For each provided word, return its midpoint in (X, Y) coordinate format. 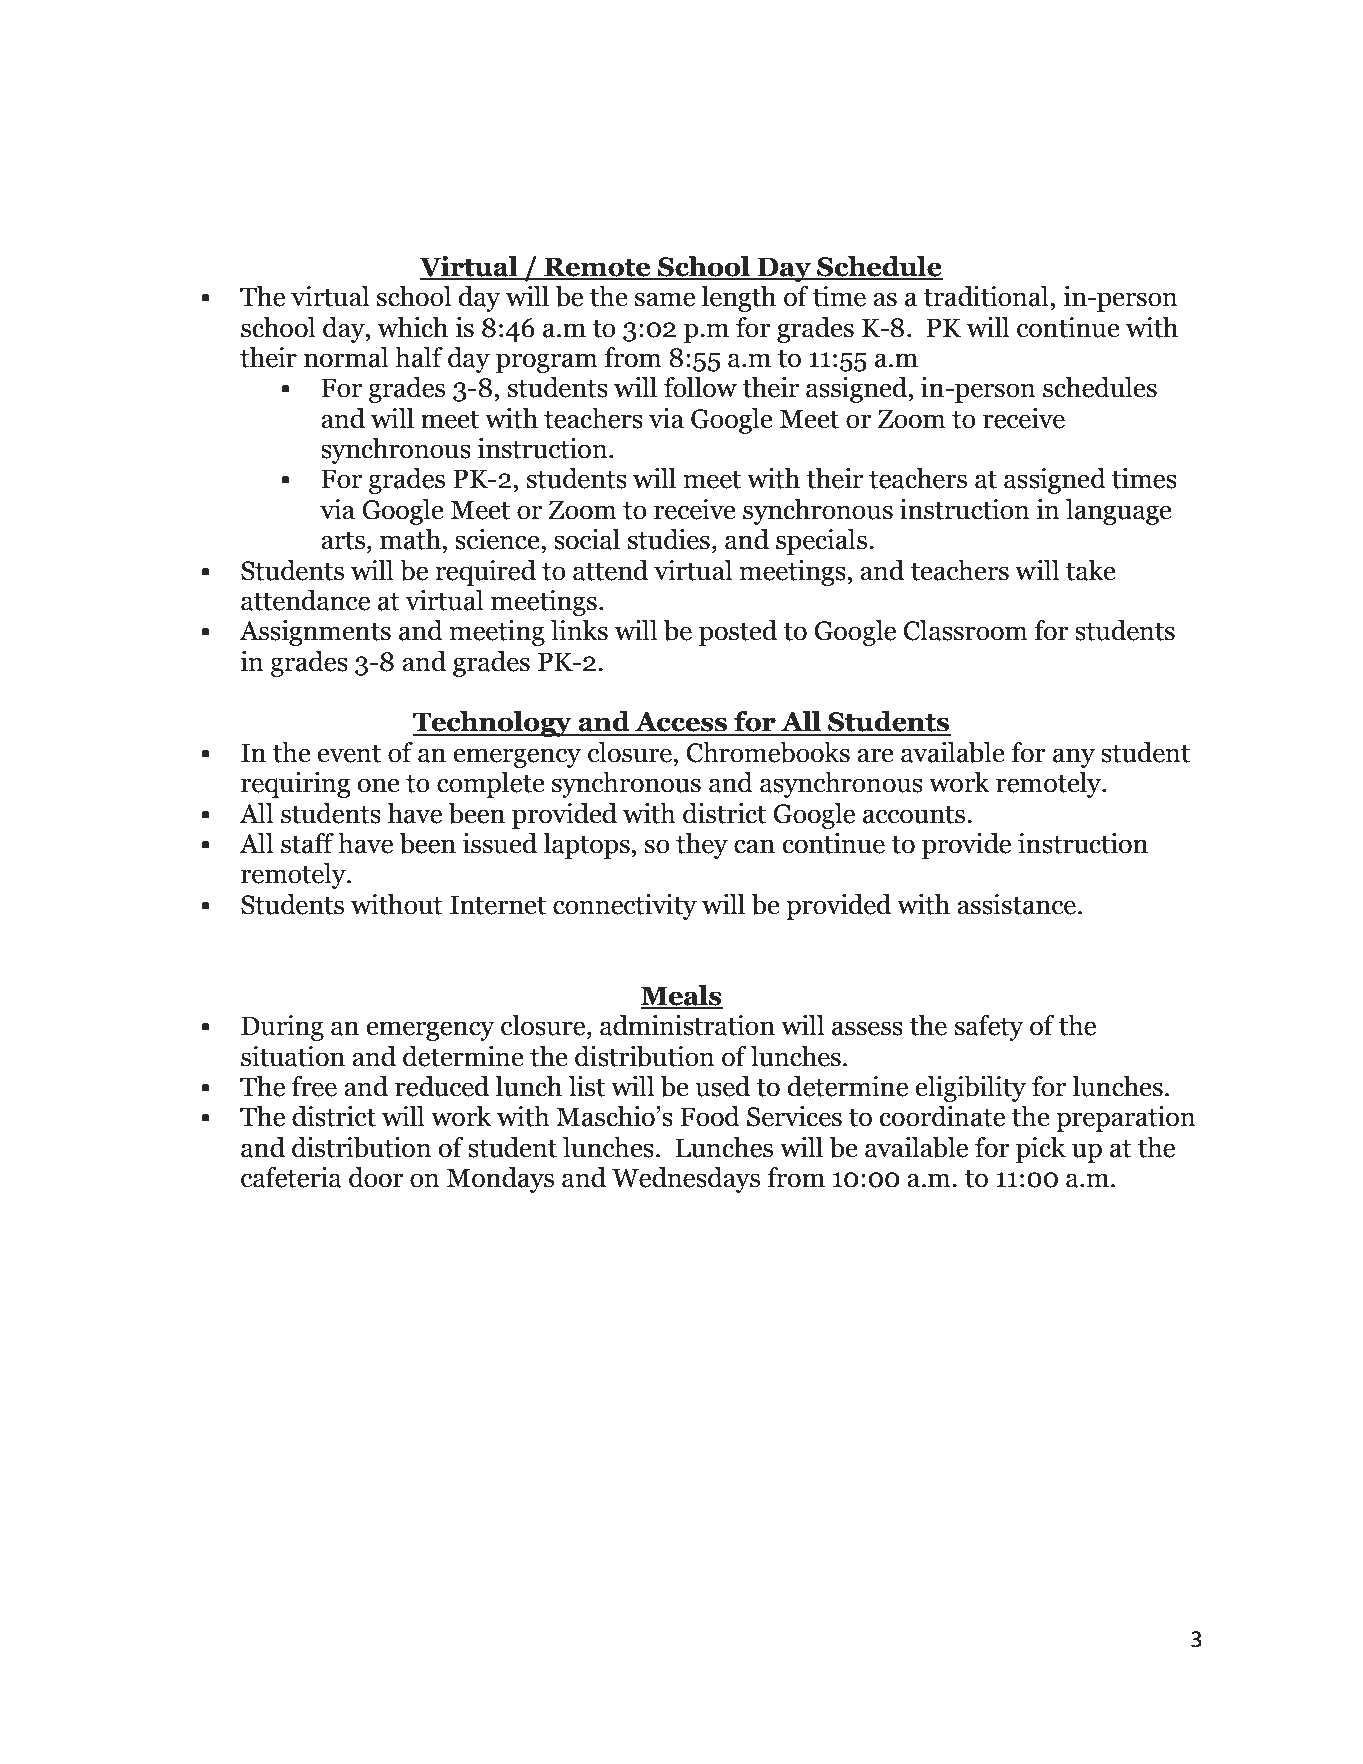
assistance (1016, 904)
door (376, 1177)
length (738, 299)
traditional (986, 296)
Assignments (315, 633)
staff (307, 843)
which (413, 327)
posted (738, 633)
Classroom (966, 630)
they (702, 846)
